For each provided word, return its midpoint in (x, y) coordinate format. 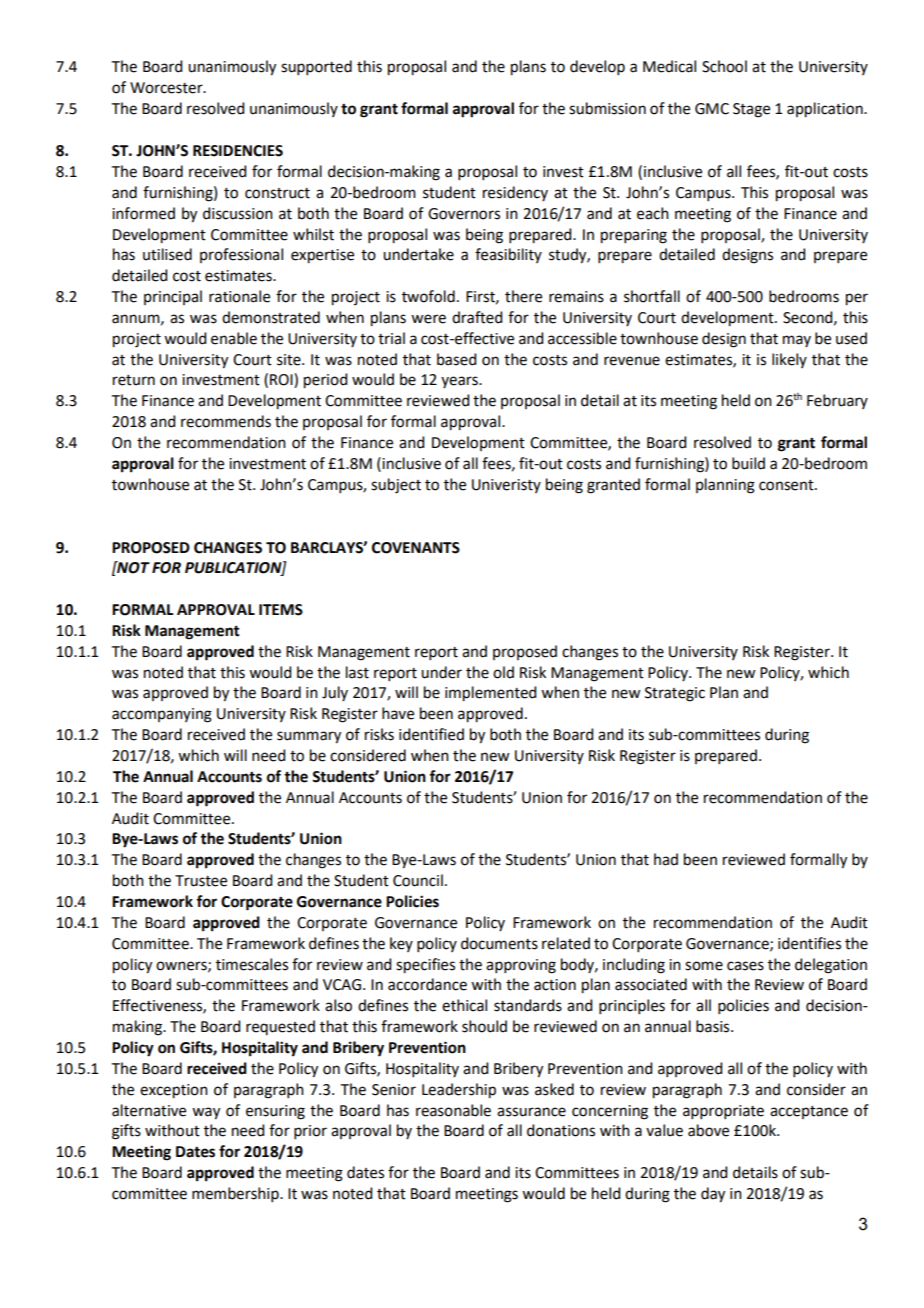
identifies (809, 943)
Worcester (167, 88)
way (206, 1113)
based (456, 359)
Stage (751, 110)
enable (234, 338)
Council (418, 880)
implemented (490, 694)
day (713, 1195)
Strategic (675, 694)
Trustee (201, 881)
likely (789, 360)
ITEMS (281, 610)
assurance (531, 1112)
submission (607, 108)
